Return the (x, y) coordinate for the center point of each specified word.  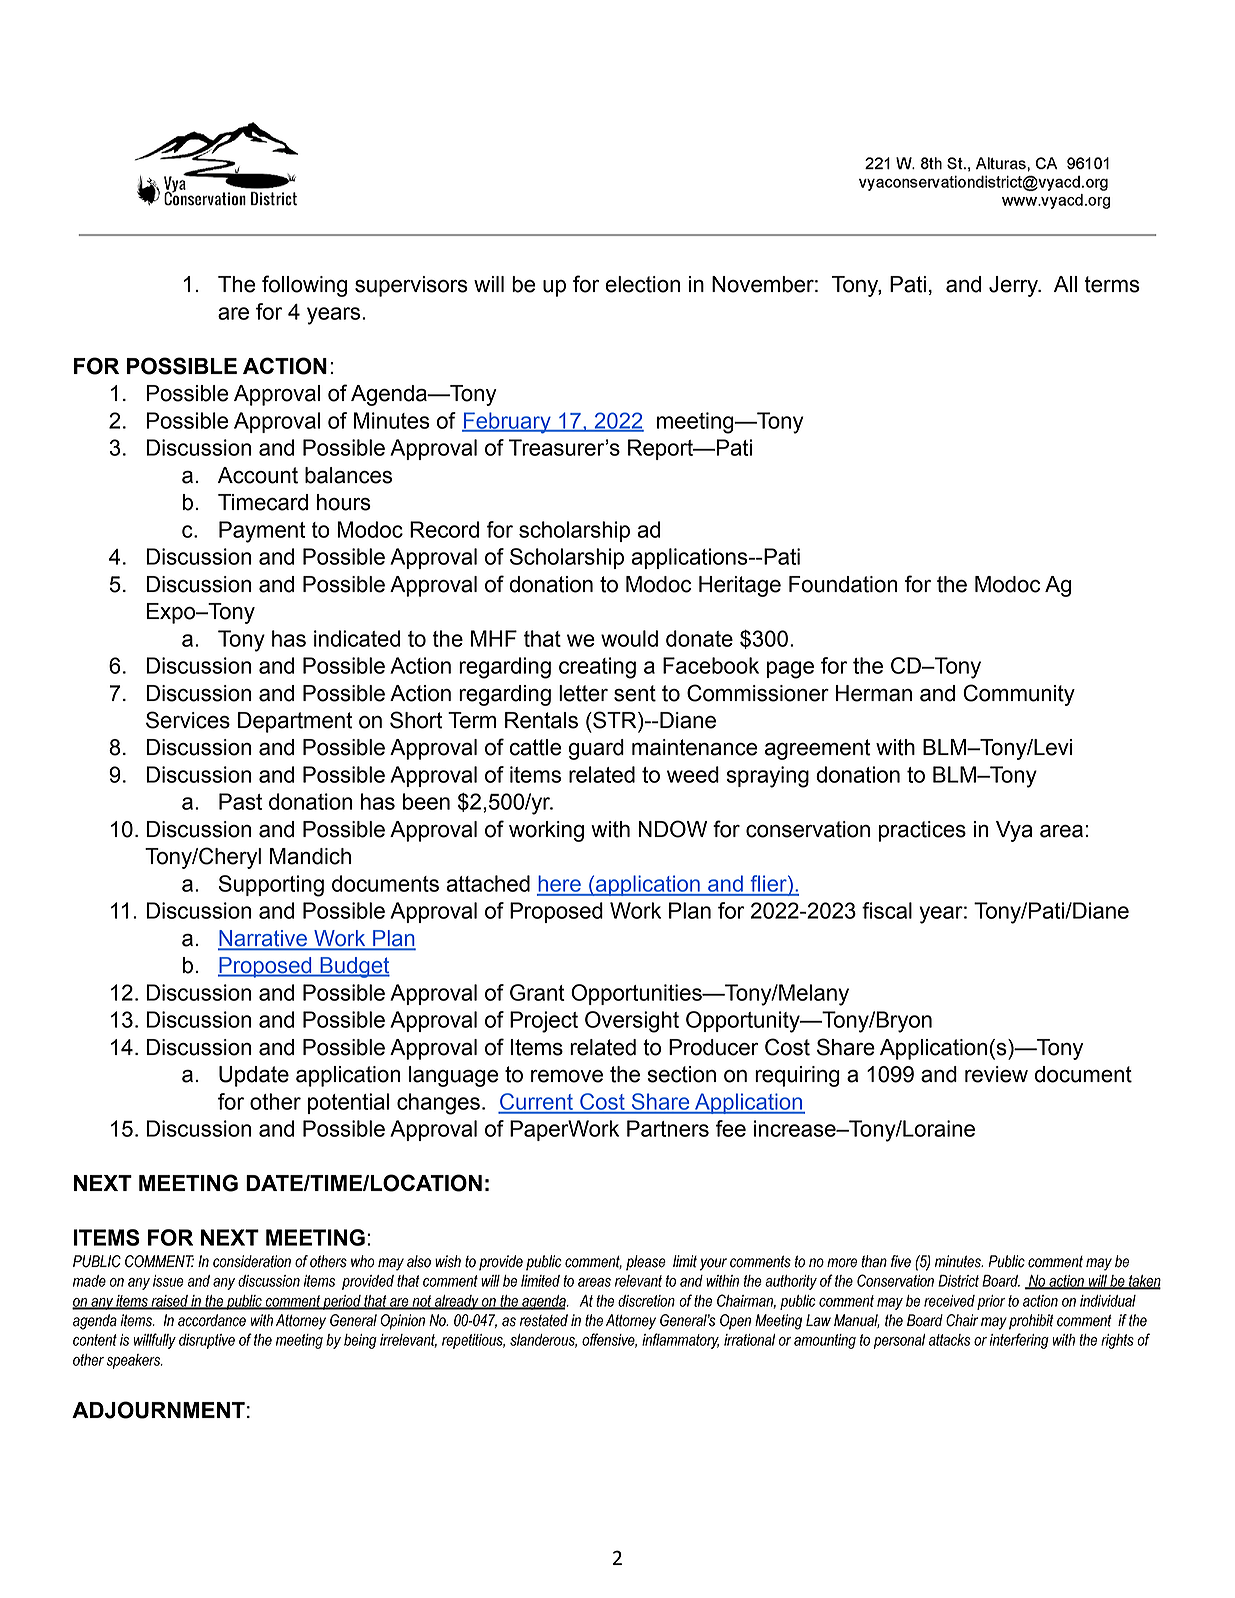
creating (597, 668)
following (304, 286)
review (996, 1074)
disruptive (207, 1341)
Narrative (263, 939)
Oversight (632, 1022)
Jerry (1015, 286)
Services (188, 720)
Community (1019, 695)
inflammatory (680, 1341)
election (642, 284)
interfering (1019, 1341)
